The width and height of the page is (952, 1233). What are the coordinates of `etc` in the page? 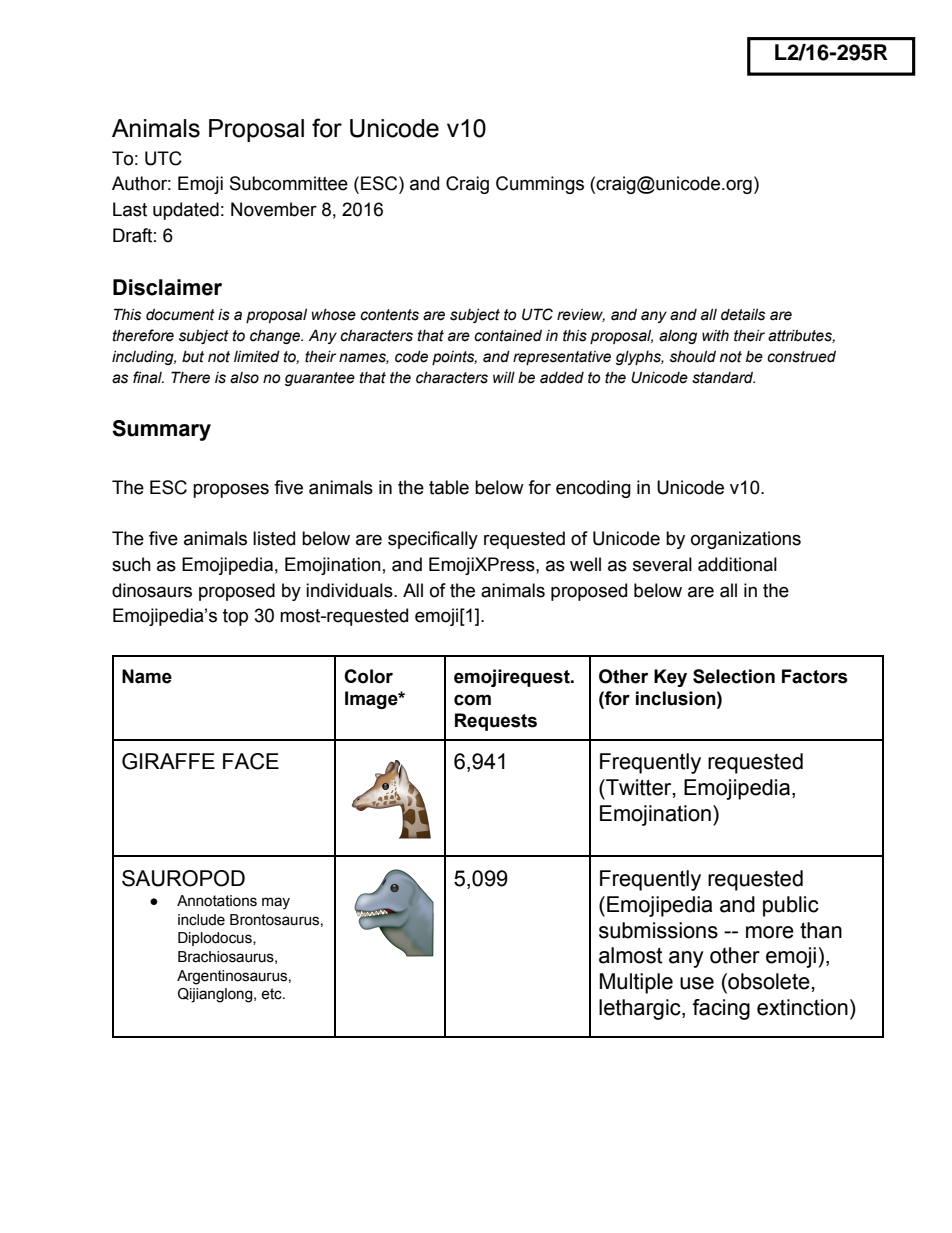 It's located at (272, 994).
